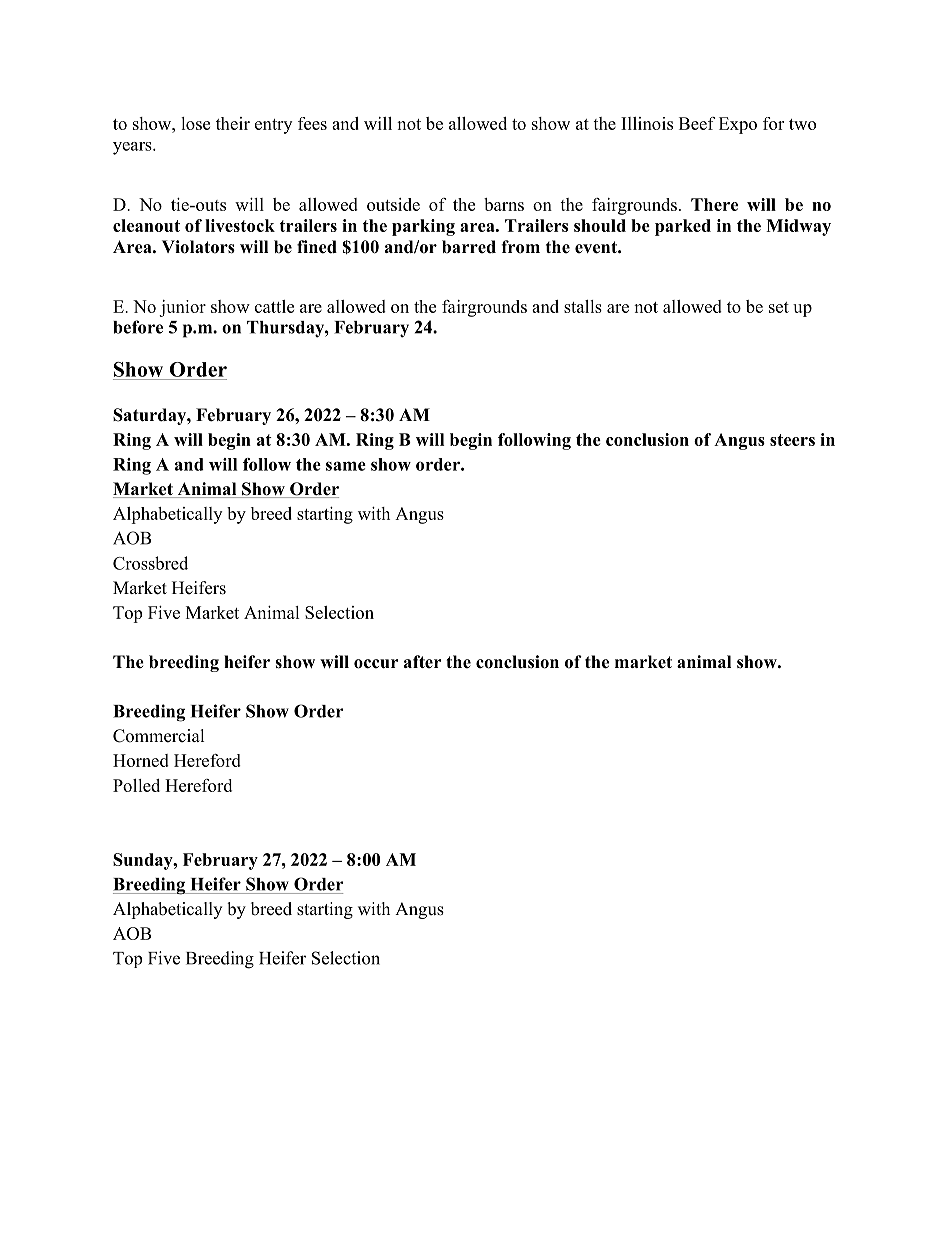 The image size is (952, 1233). What do you see at coordinates (792, 440) in the image?
I see `steers` at bounding box center [792, 440].
